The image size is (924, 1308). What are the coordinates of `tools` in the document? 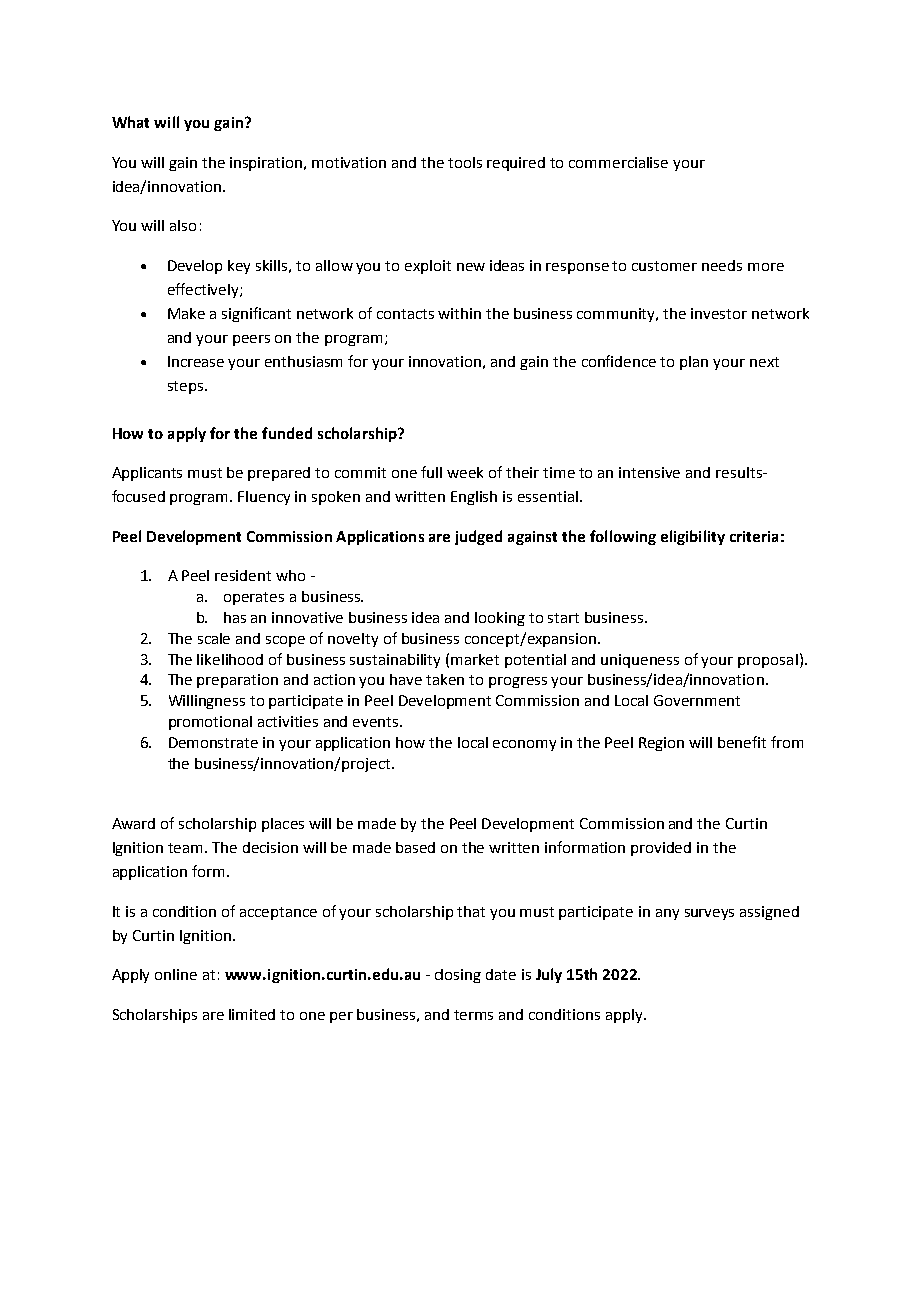 It's located at (465, 162).
